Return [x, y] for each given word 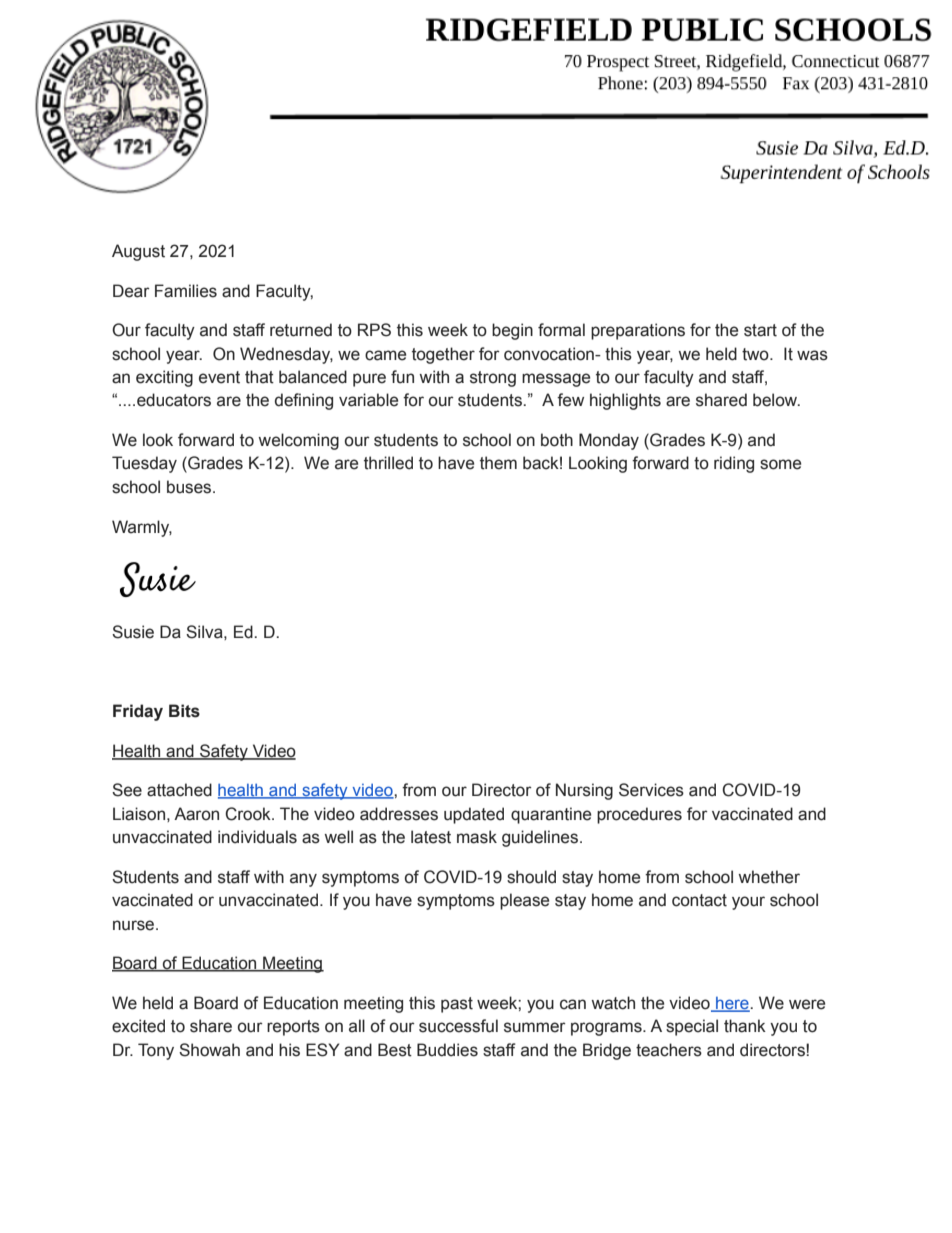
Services [651, 790]
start [760, 330]
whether [769, 877]
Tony [156, 1051]
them [498, 463]
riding [734, 464]
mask [477, 837]
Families [186, 291]
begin [512, 331]
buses [190, 487]
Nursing [584, 791]
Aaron [196, 814]
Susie [133, 632]
